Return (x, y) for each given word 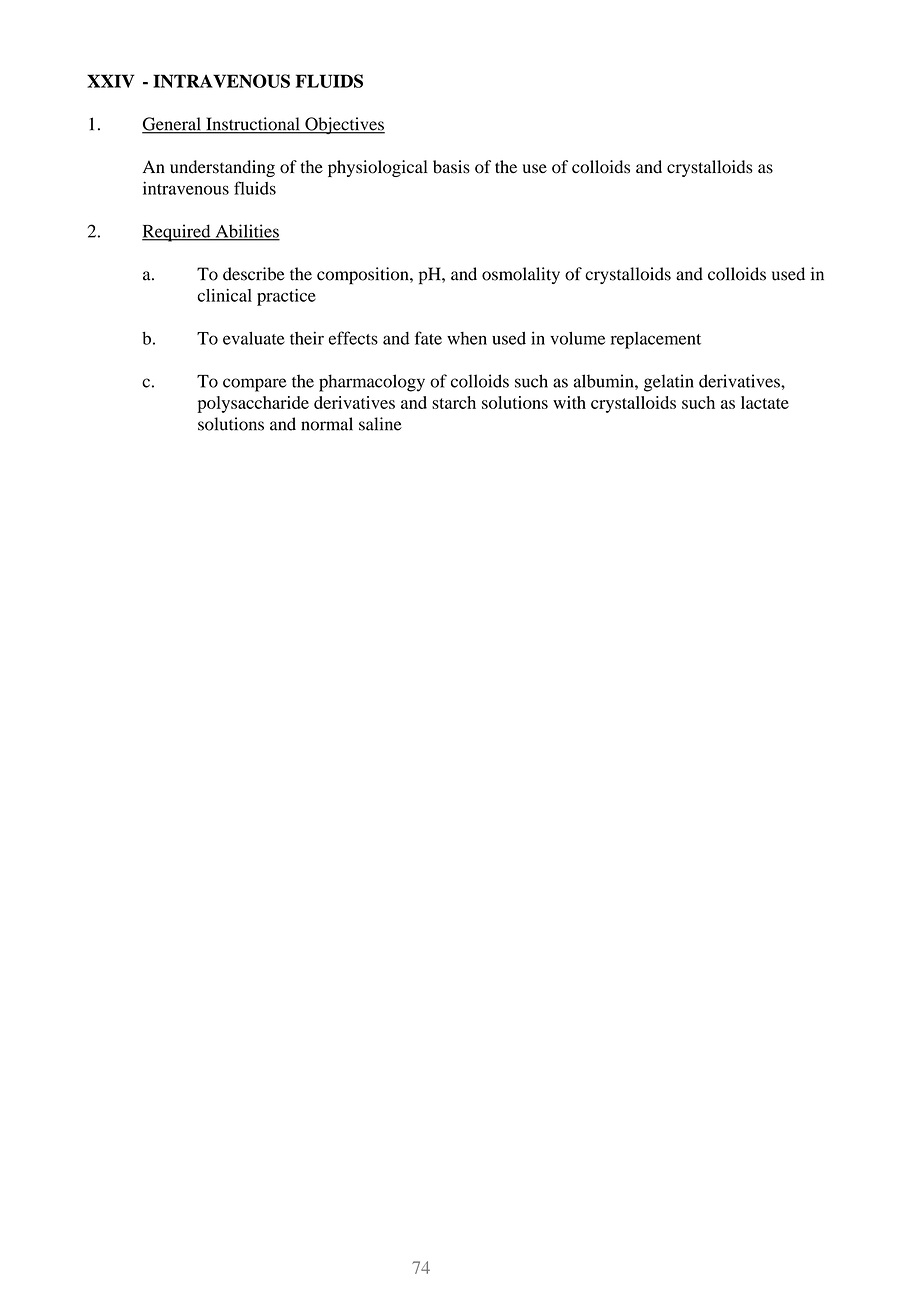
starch (454, 402)
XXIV (111, 81)
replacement (656, 340)
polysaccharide (253, 404)
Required (177, 233)
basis (451, 167)
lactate (765, 402)
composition (364, 276)
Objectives (344, 125)
